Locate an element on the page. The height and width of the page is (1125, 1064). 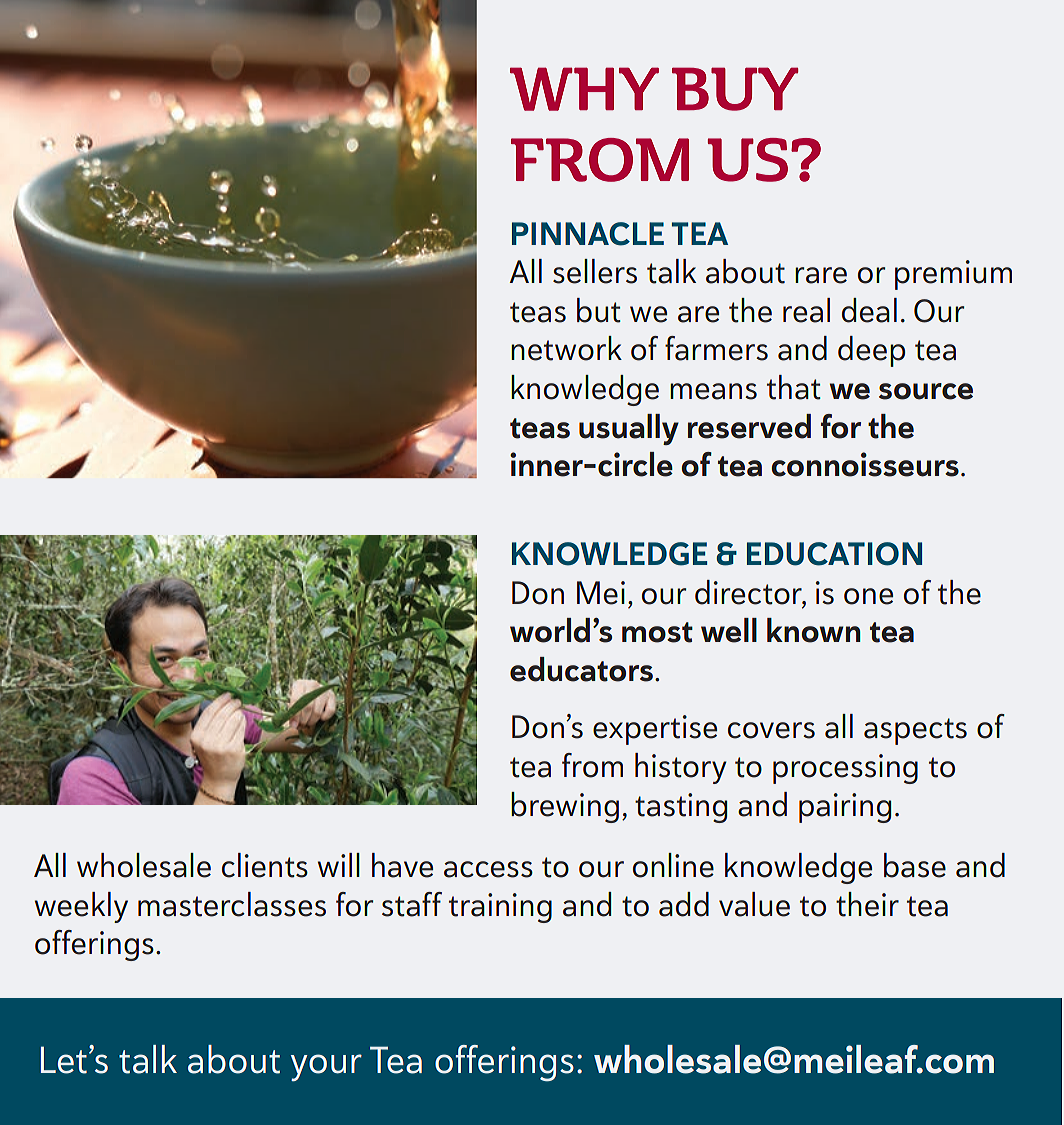
brewing is located at coordinates (565, 807).
